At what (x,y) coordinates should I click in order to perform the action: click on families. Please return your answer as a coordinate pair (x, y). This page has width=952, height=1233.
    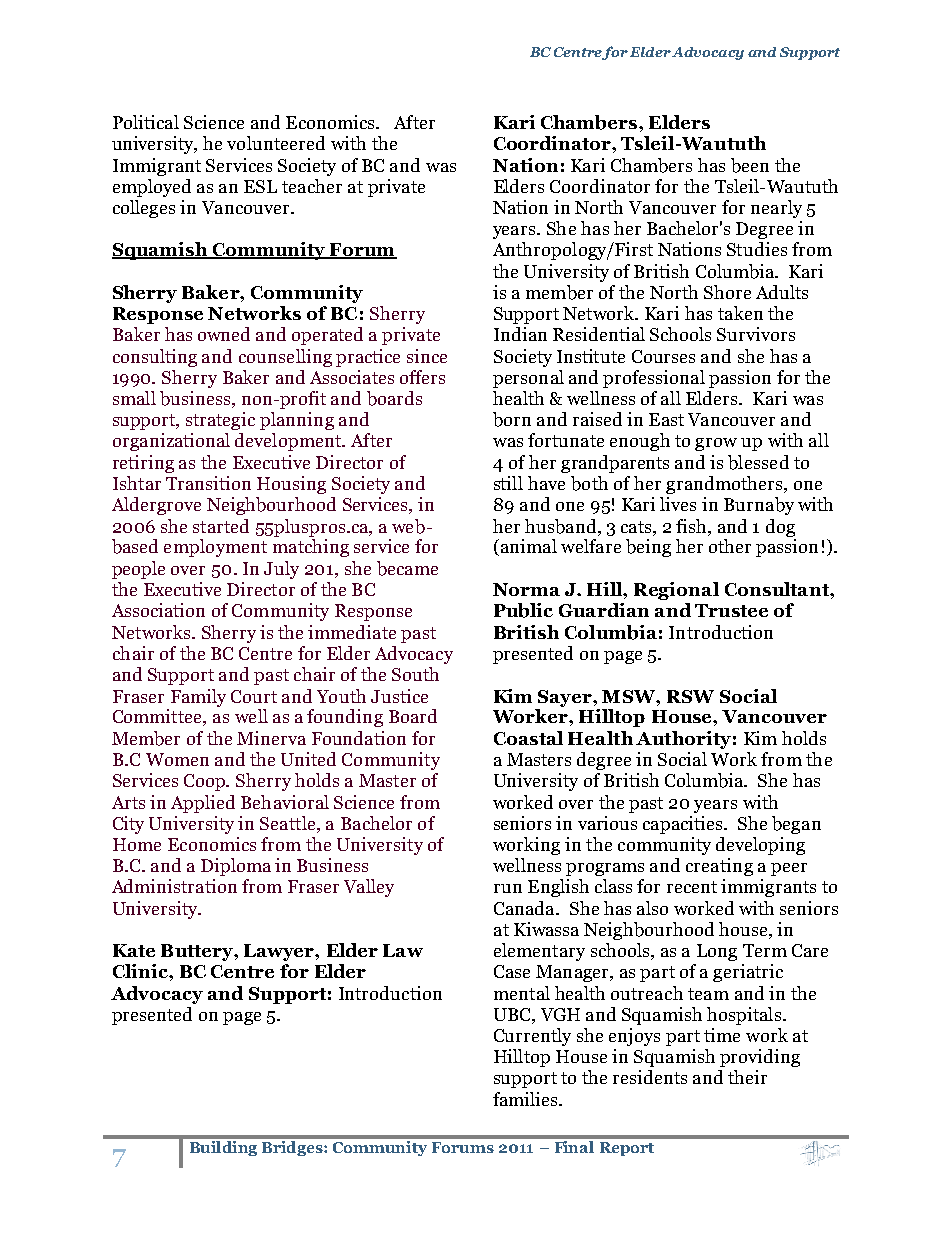
    Looking at the image, I should click on (526, 1099).
